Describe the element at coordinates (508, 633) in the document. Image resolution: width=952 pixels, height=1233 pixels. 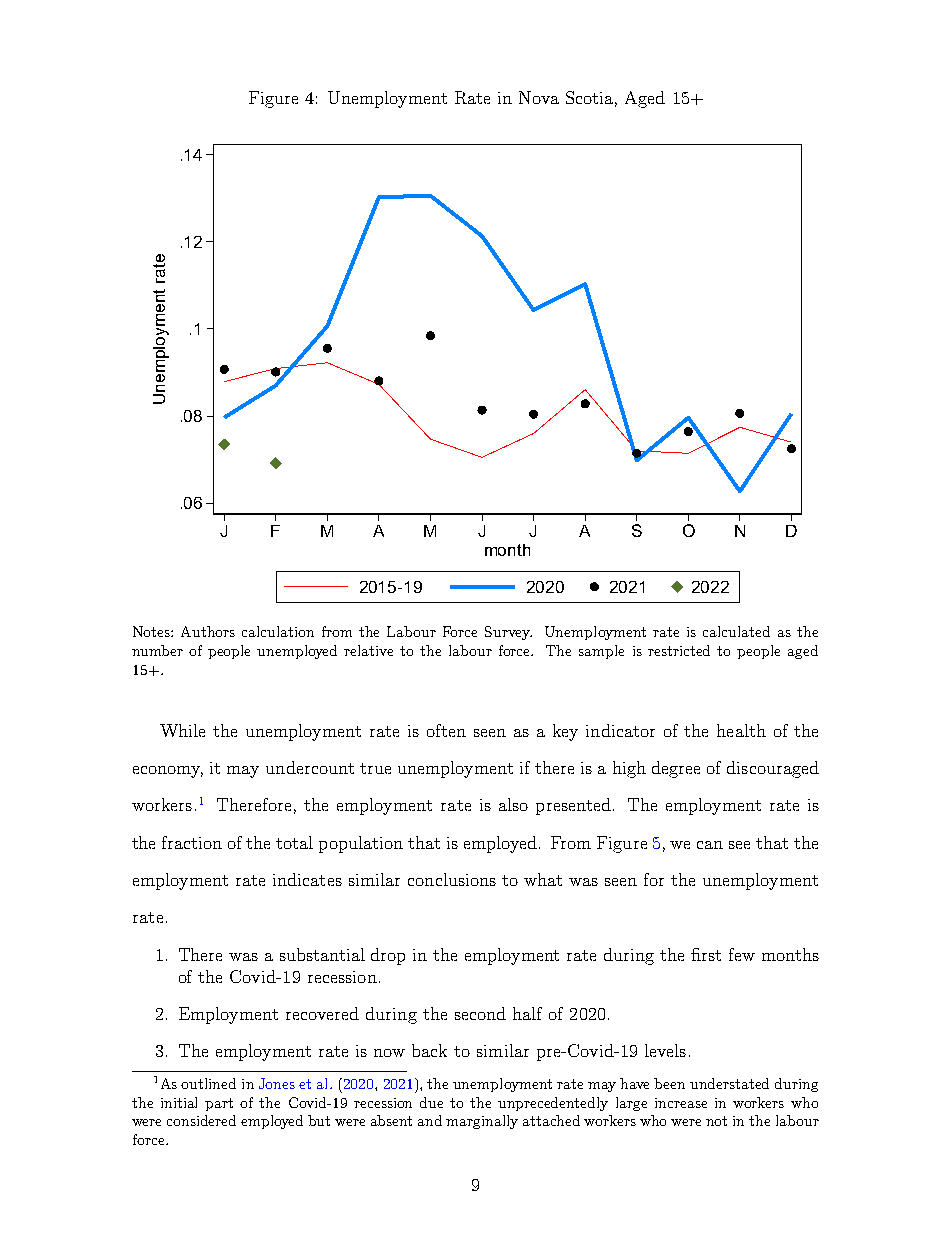
I see `Survey` at that location.
